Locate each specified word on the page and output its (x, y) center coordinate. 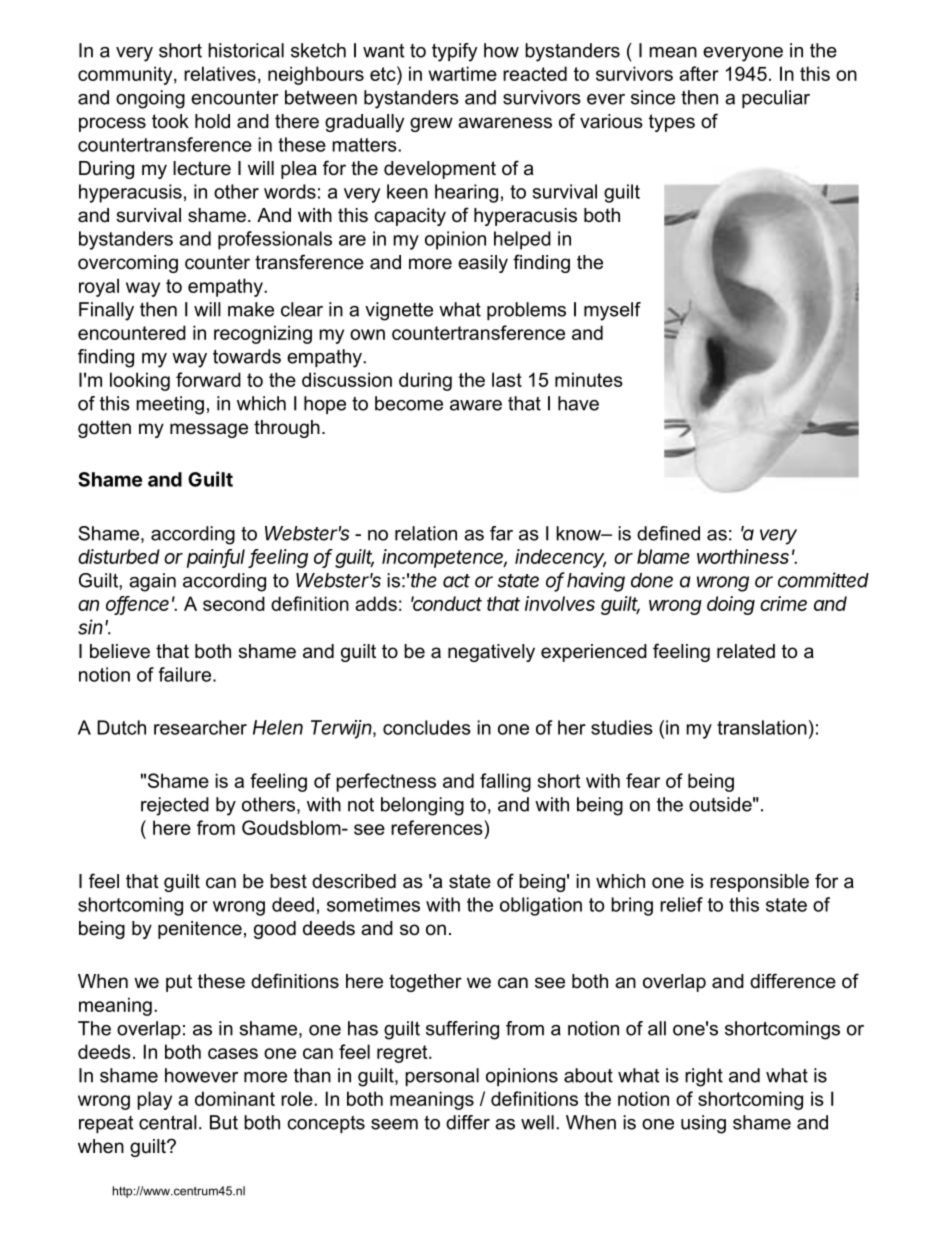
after (699, 73)
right (704, 1077)
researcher (200, 727)
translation (762, 727)
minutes (589, 379)
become (409, 403)
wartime (463, 73)
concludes (427, 727)
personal (442, 1077)
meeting (170, 405)
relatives (220, 73)
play (154, 1100)
